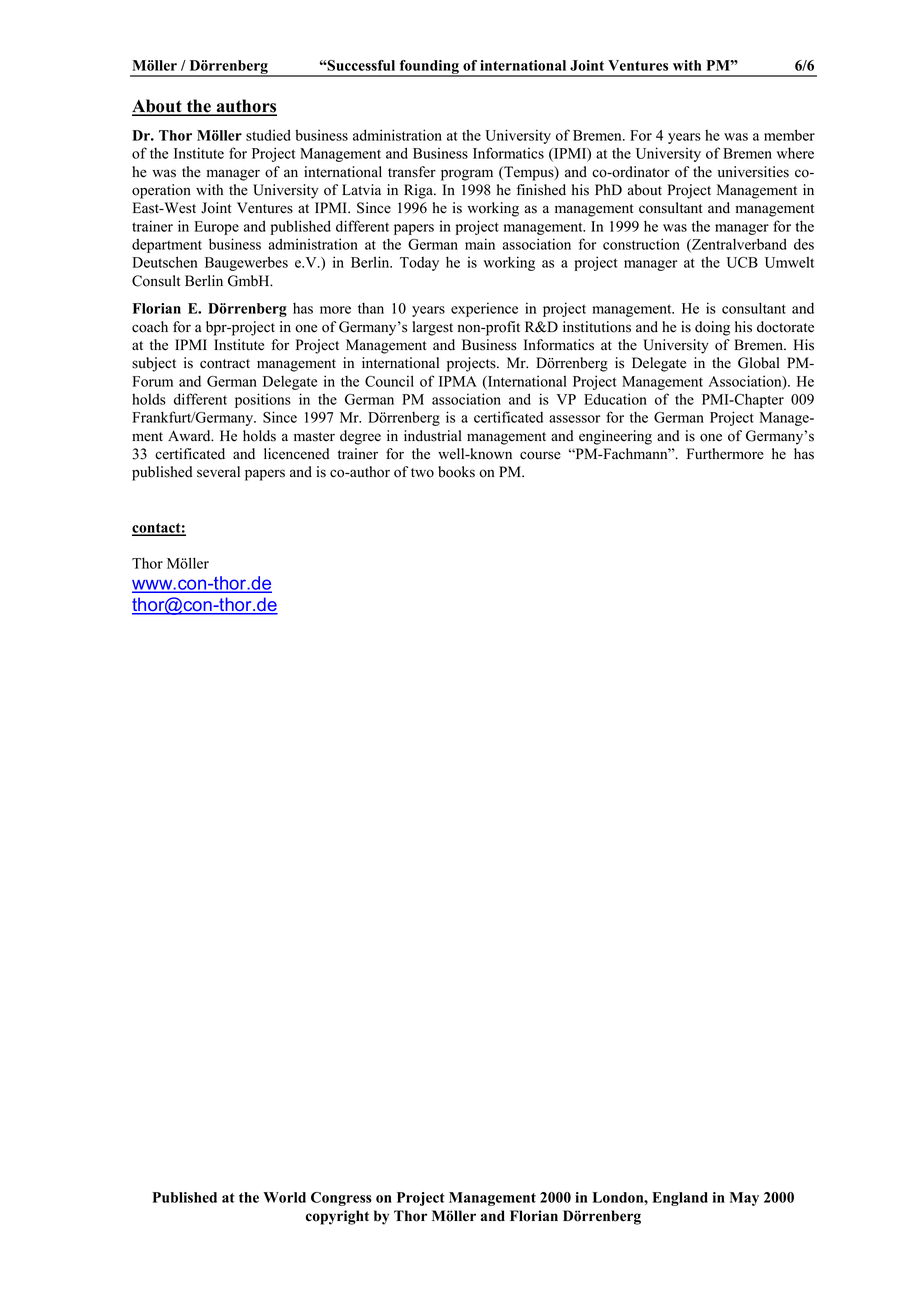  I want to click on studied, so click(268, 135).
